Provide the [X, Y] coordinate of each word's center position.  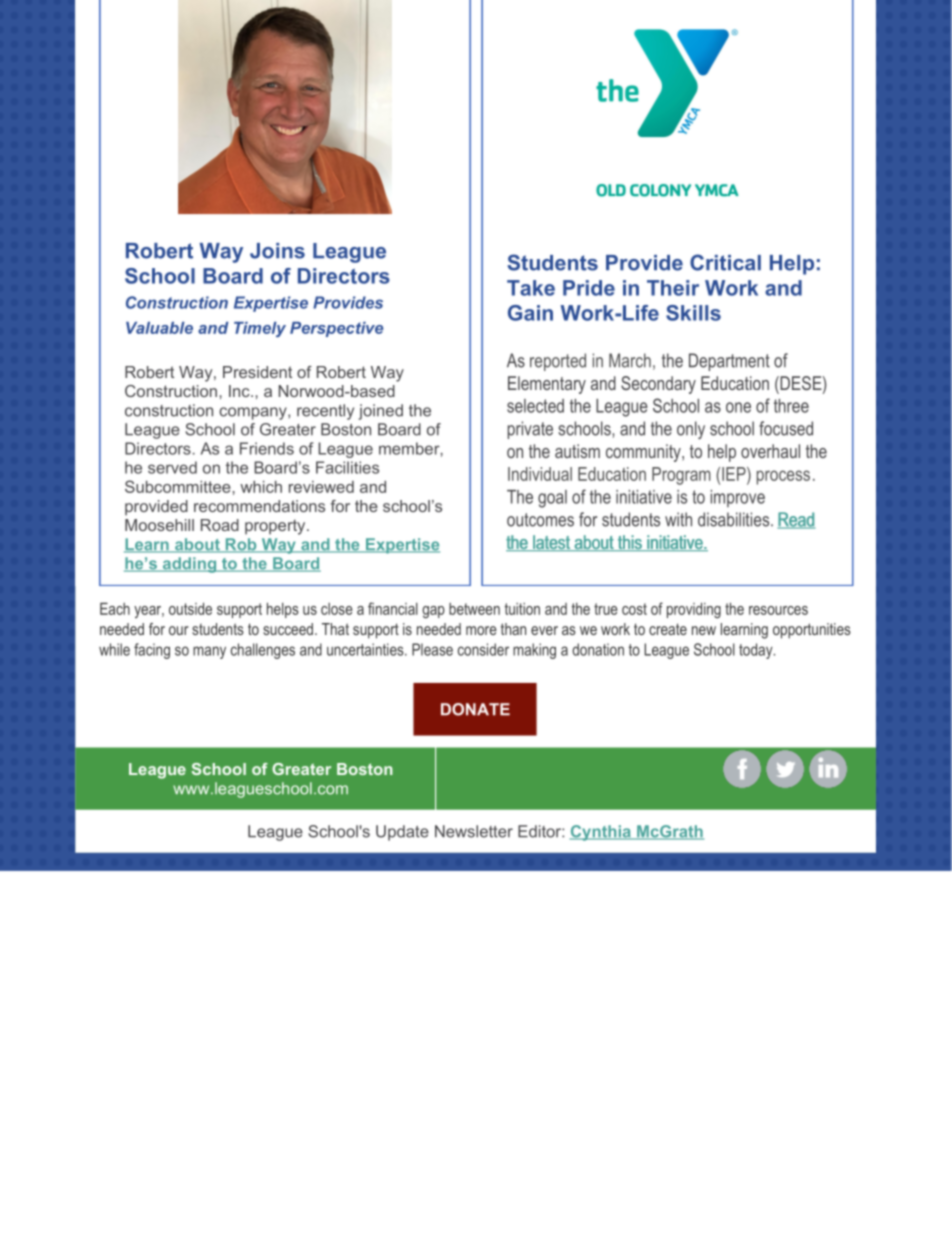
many [209, 652]
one [738, 407]
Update [402, 833]
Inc [240, 391]
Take [531, 288]
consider [483, 649]
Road [220, 525]
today [757, 651]
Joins [277, 251]
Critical [725, 262]
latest [551, 543]
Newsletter [474, 831]
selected [535, 406]
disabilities [735, 519]
